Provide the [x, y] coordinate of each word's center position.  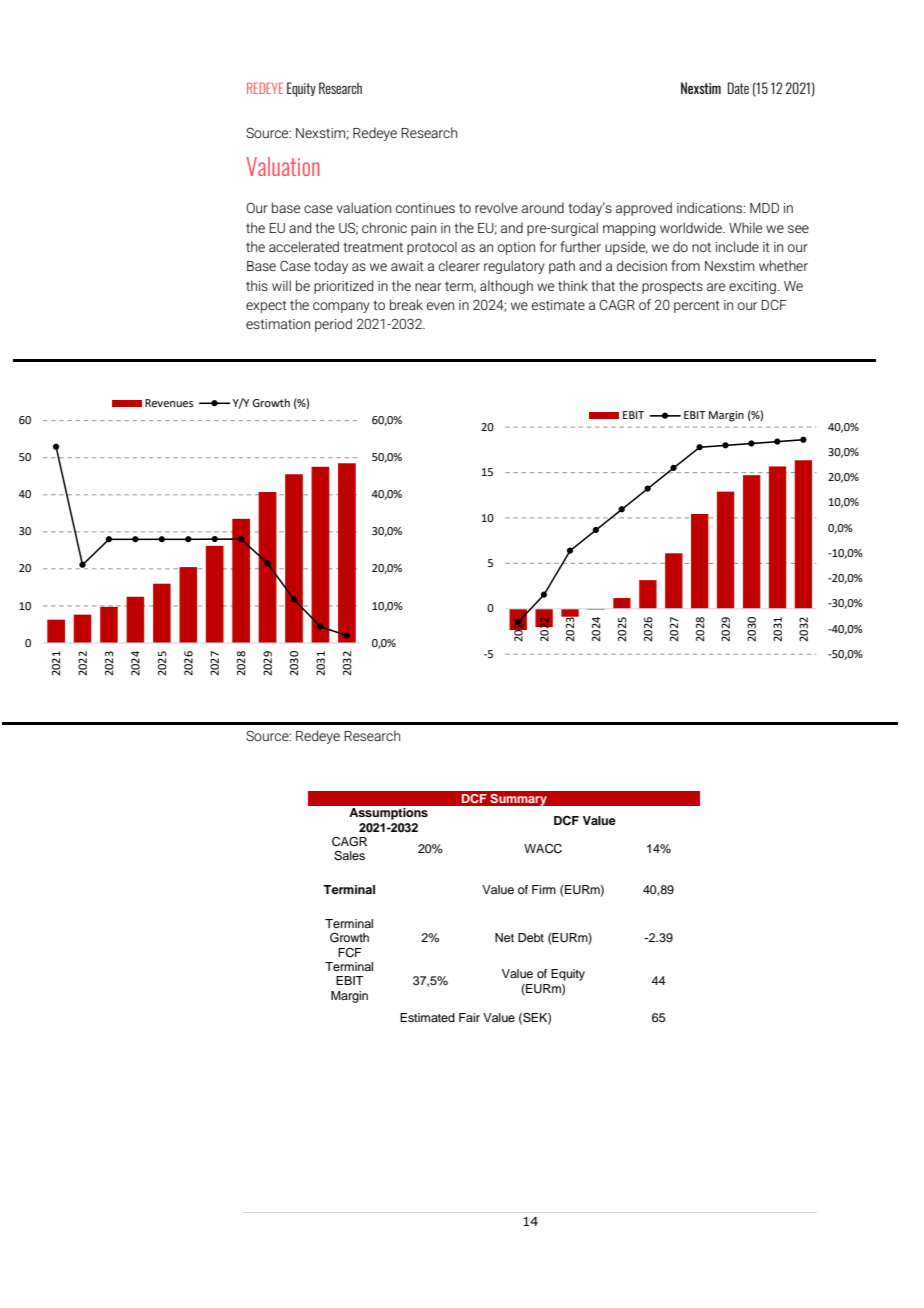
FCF [350, 953]
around [543, 207]
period [333, 325]
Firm [544, 889]
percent [697, 306]
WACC [543, 849]
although [506, 287]
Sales [349, 856]
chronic [384, 227]
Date [738, 88]
